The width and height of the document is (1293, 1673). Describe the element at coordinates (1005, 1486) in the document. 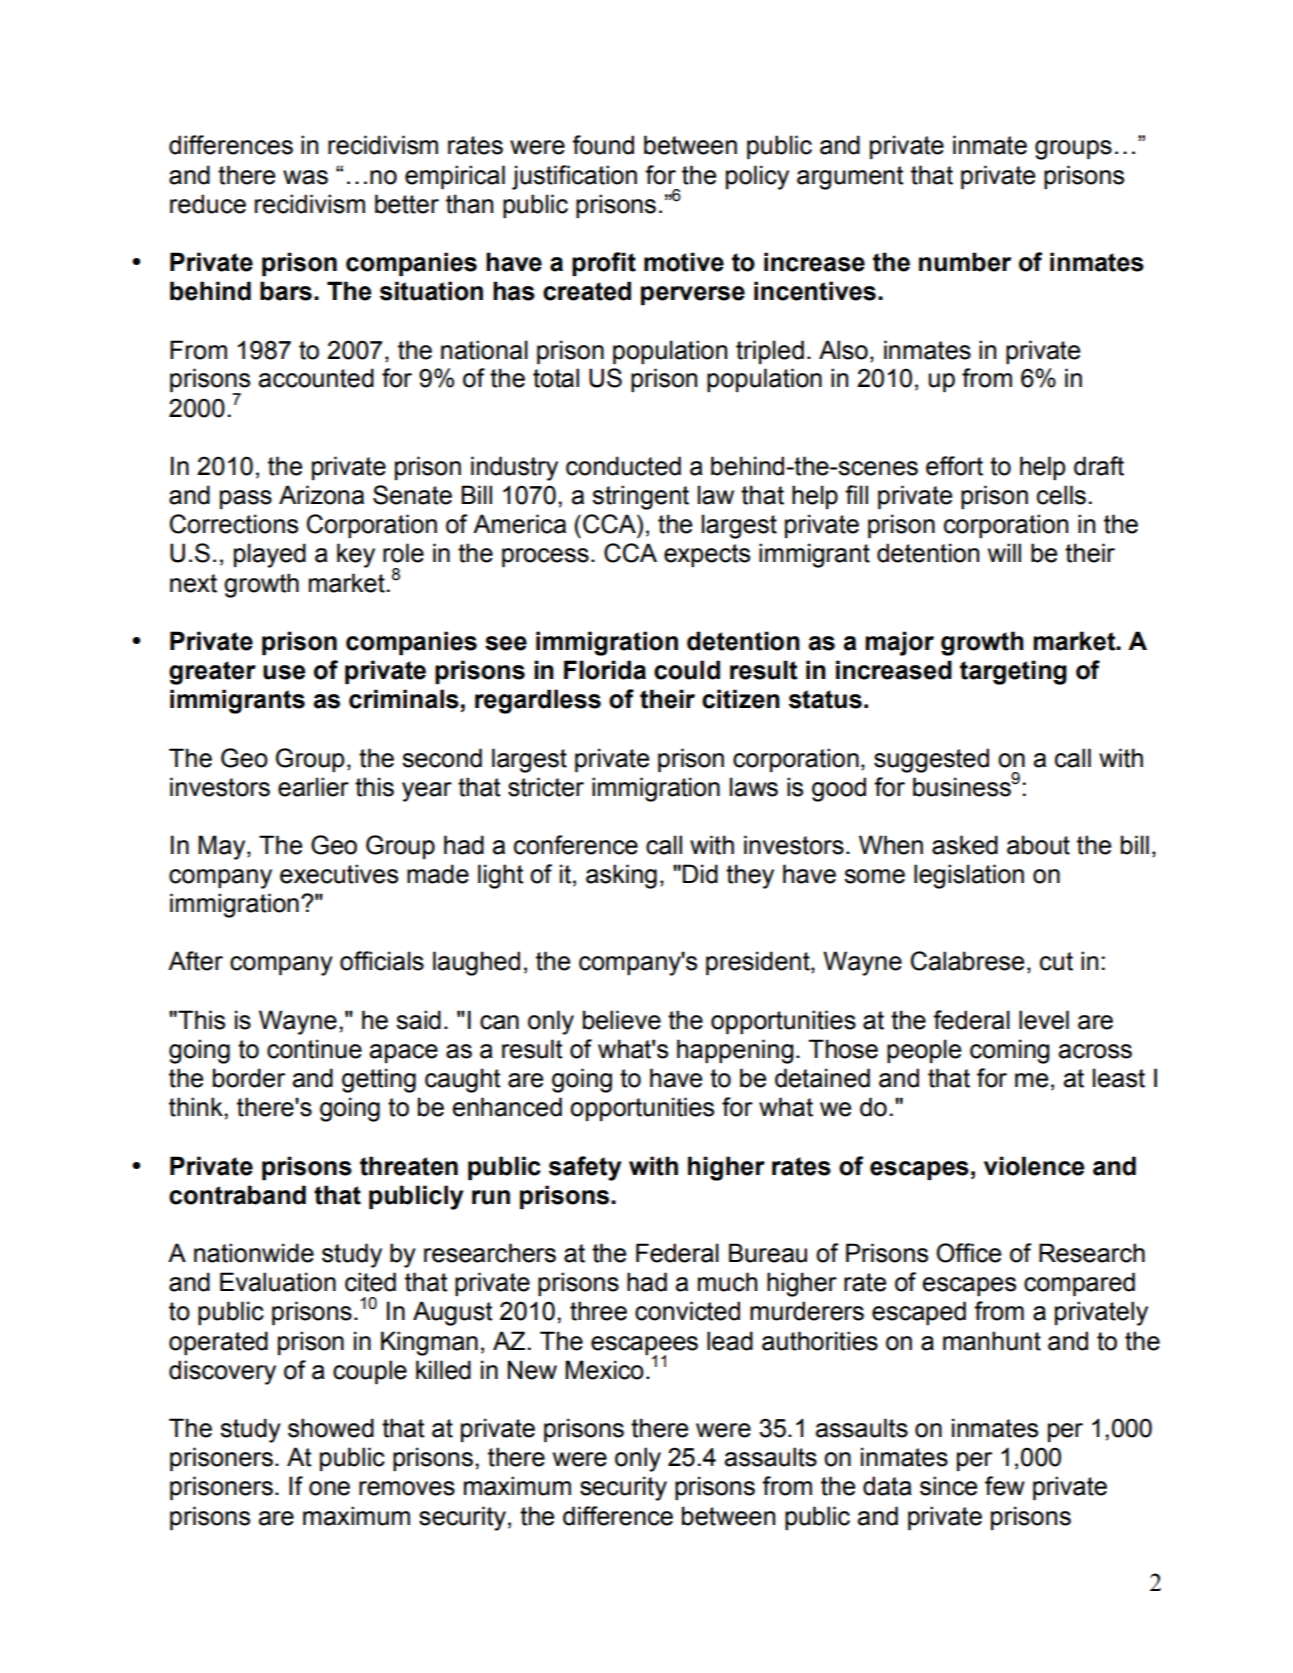

I see `few` at that location.
